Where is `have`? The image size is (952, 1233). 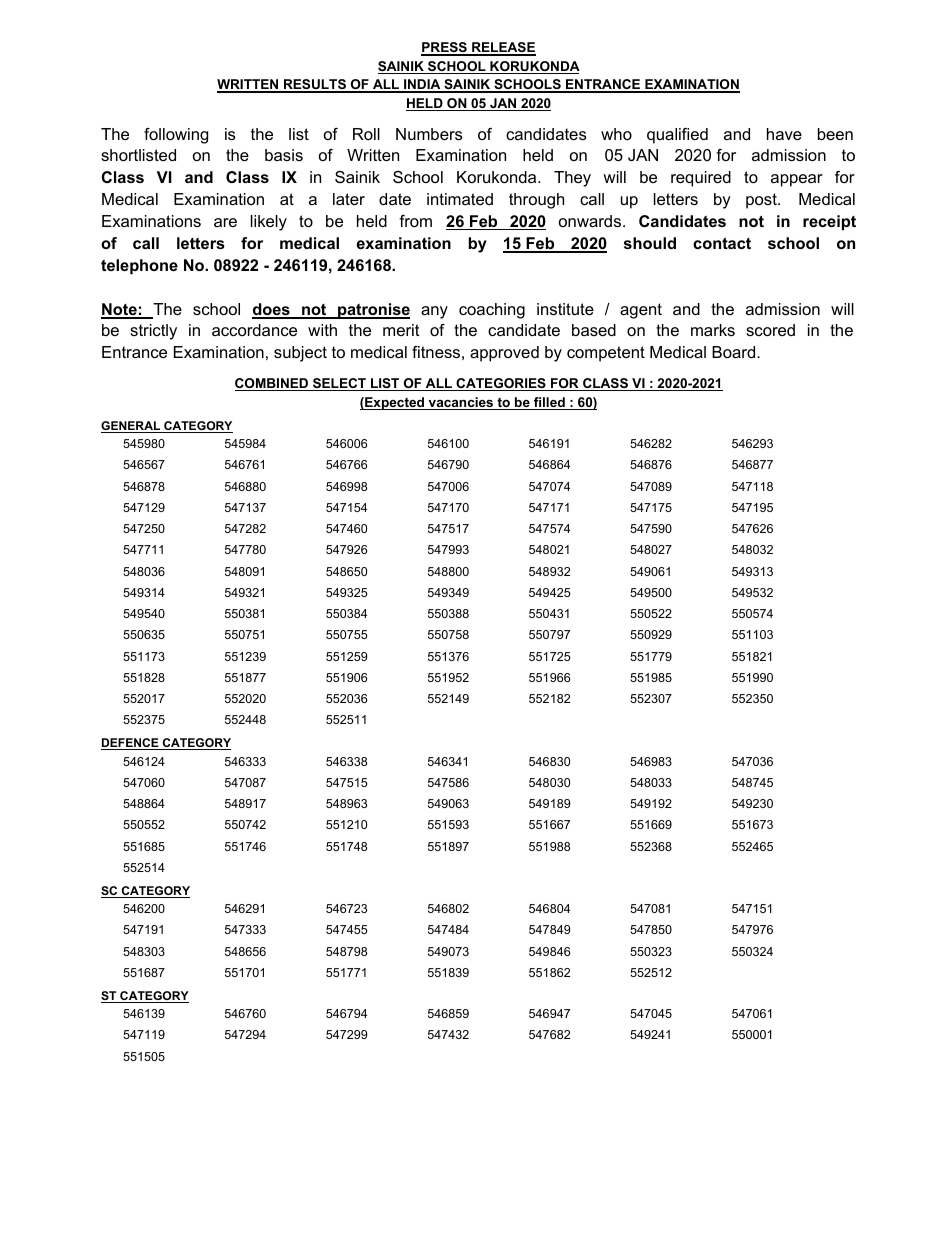 have is located at coordinates (784, 134).
